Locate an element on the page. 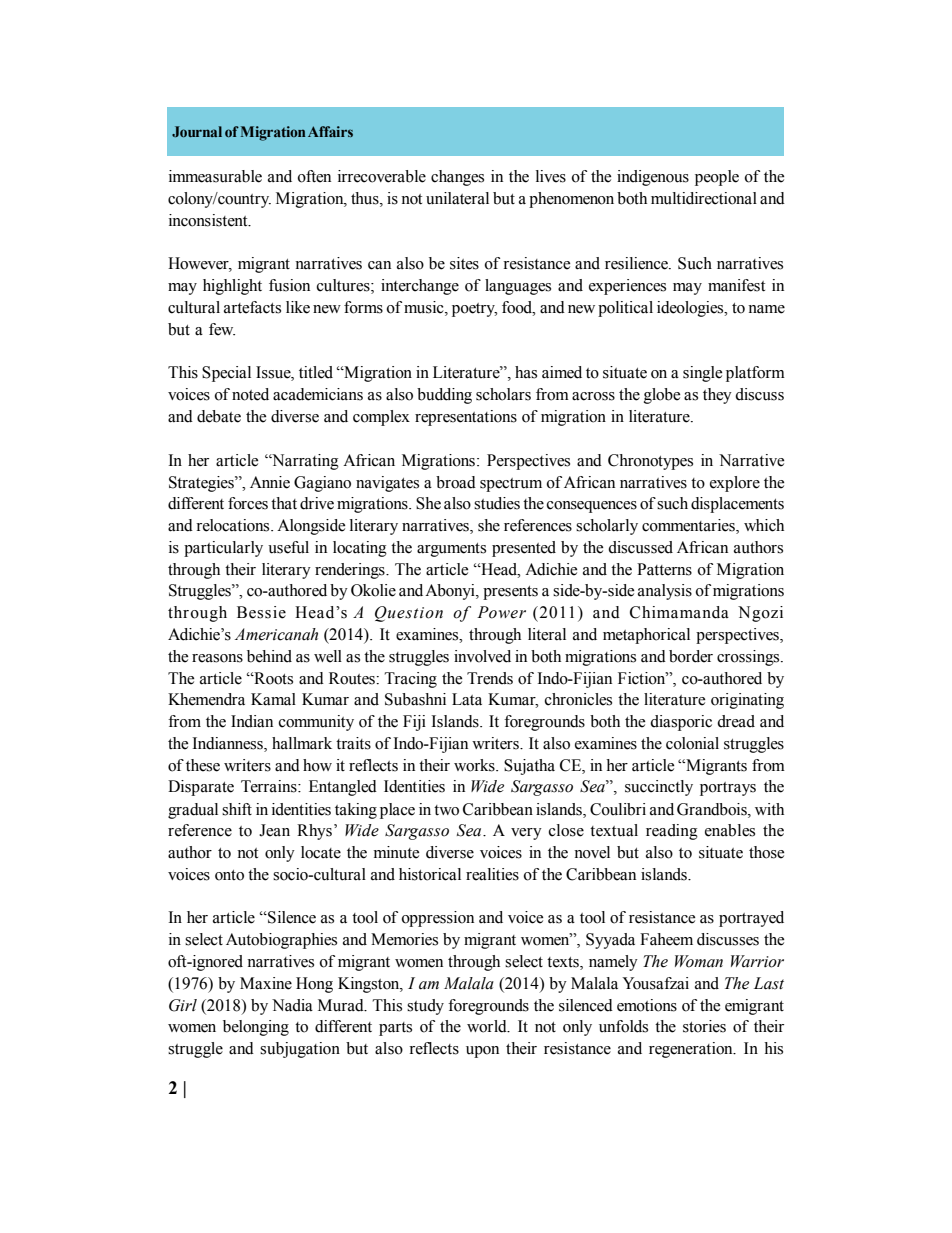 This image has width=952, height=1233. works is located at coordinates (475, 765).
